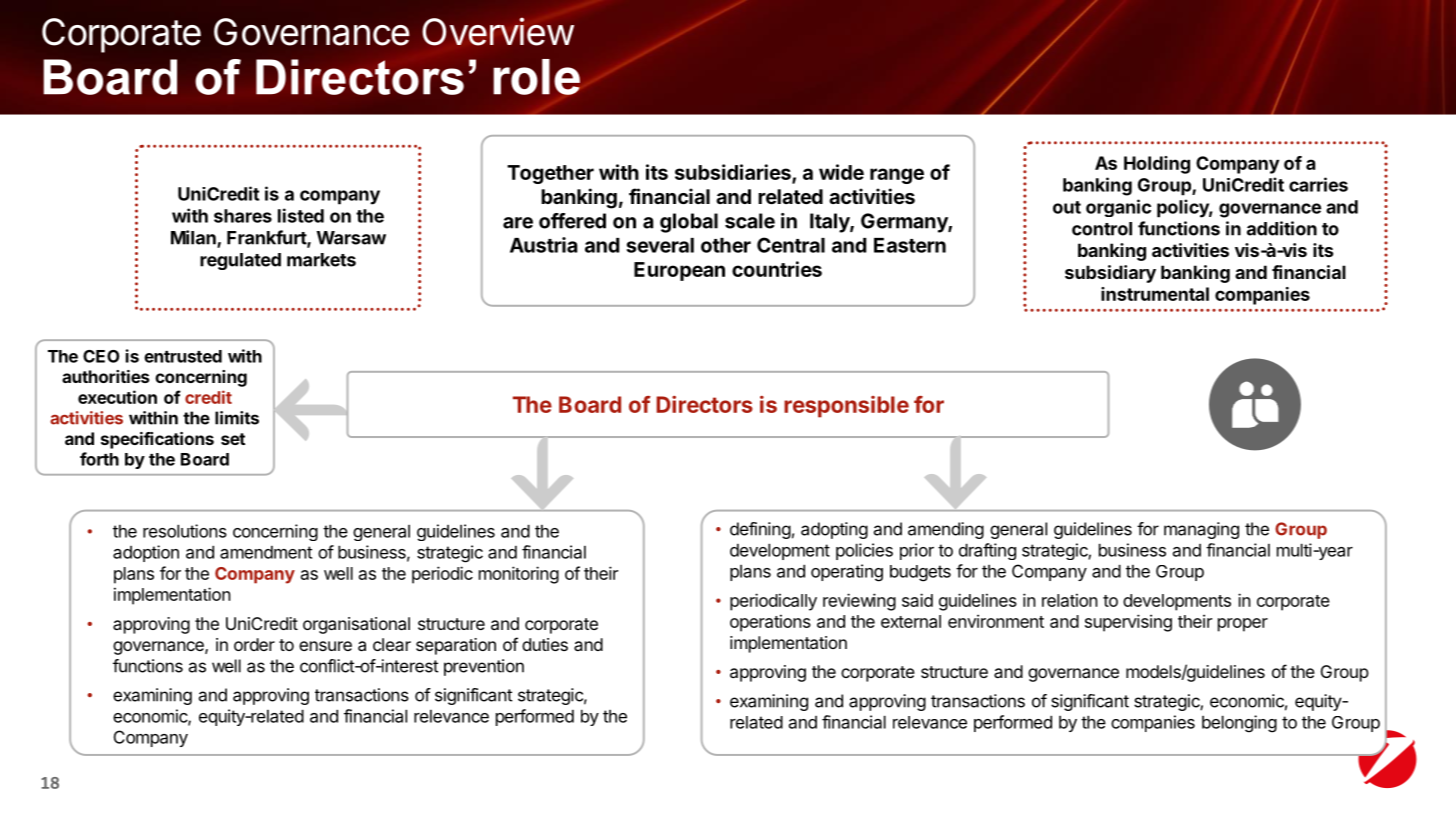 The height and width of the screenshot is (819, 1456). Describe the element at coordinates (734, 173) in the screenshot. I see `subsidiaries` at that location.
